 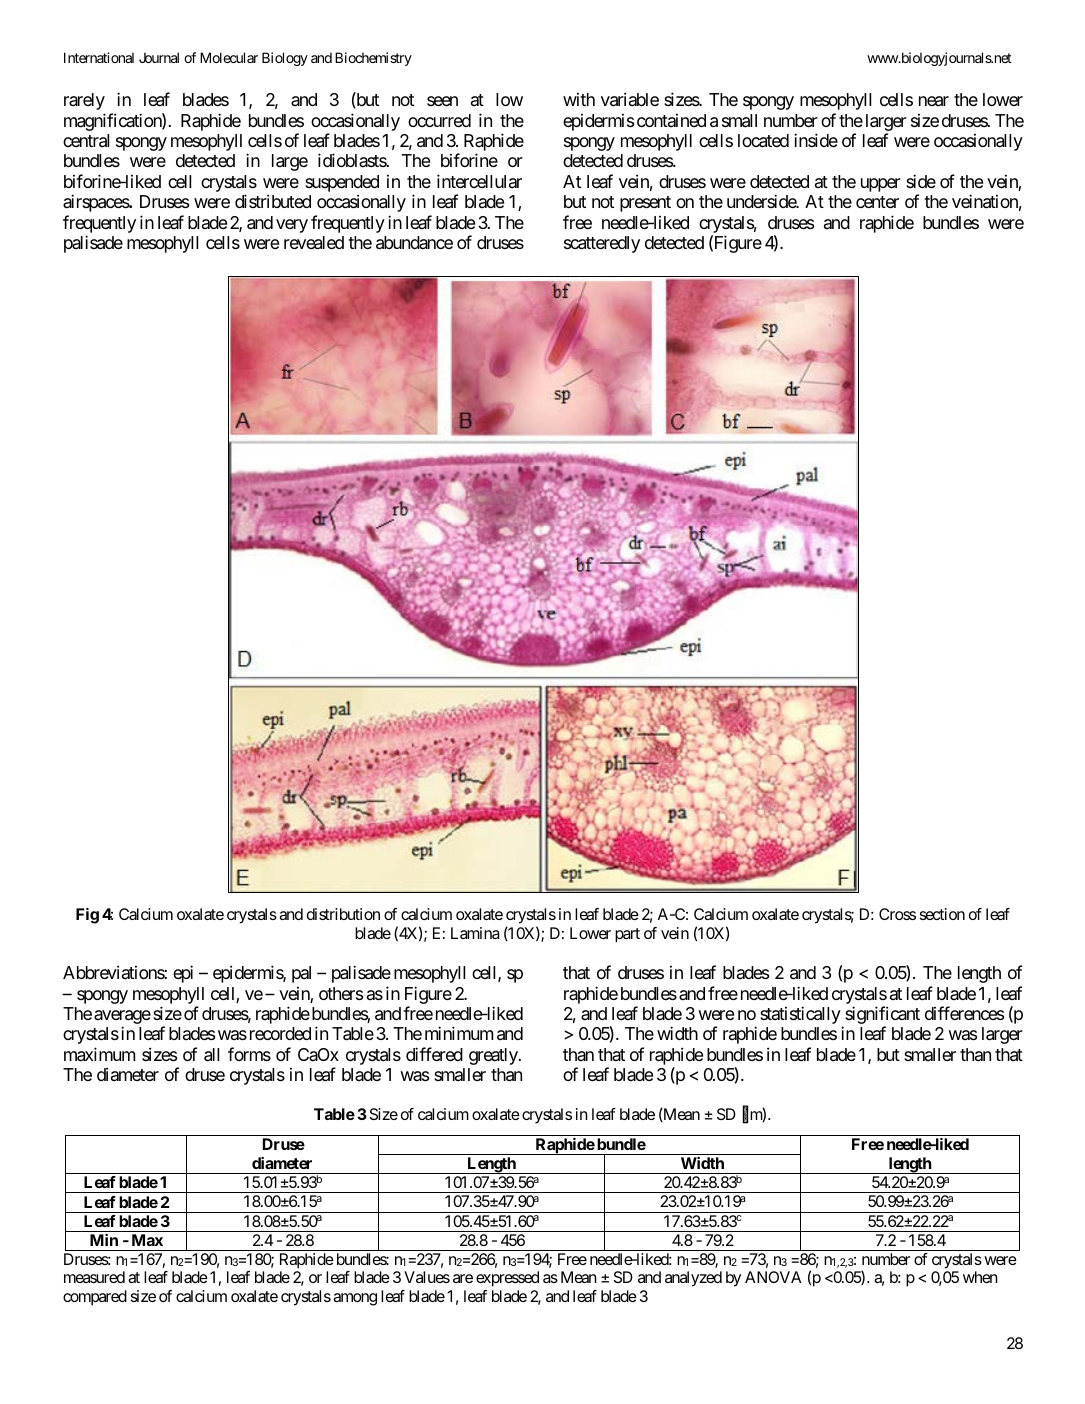 I want to click on abundance, so click(x=414, y=243).
